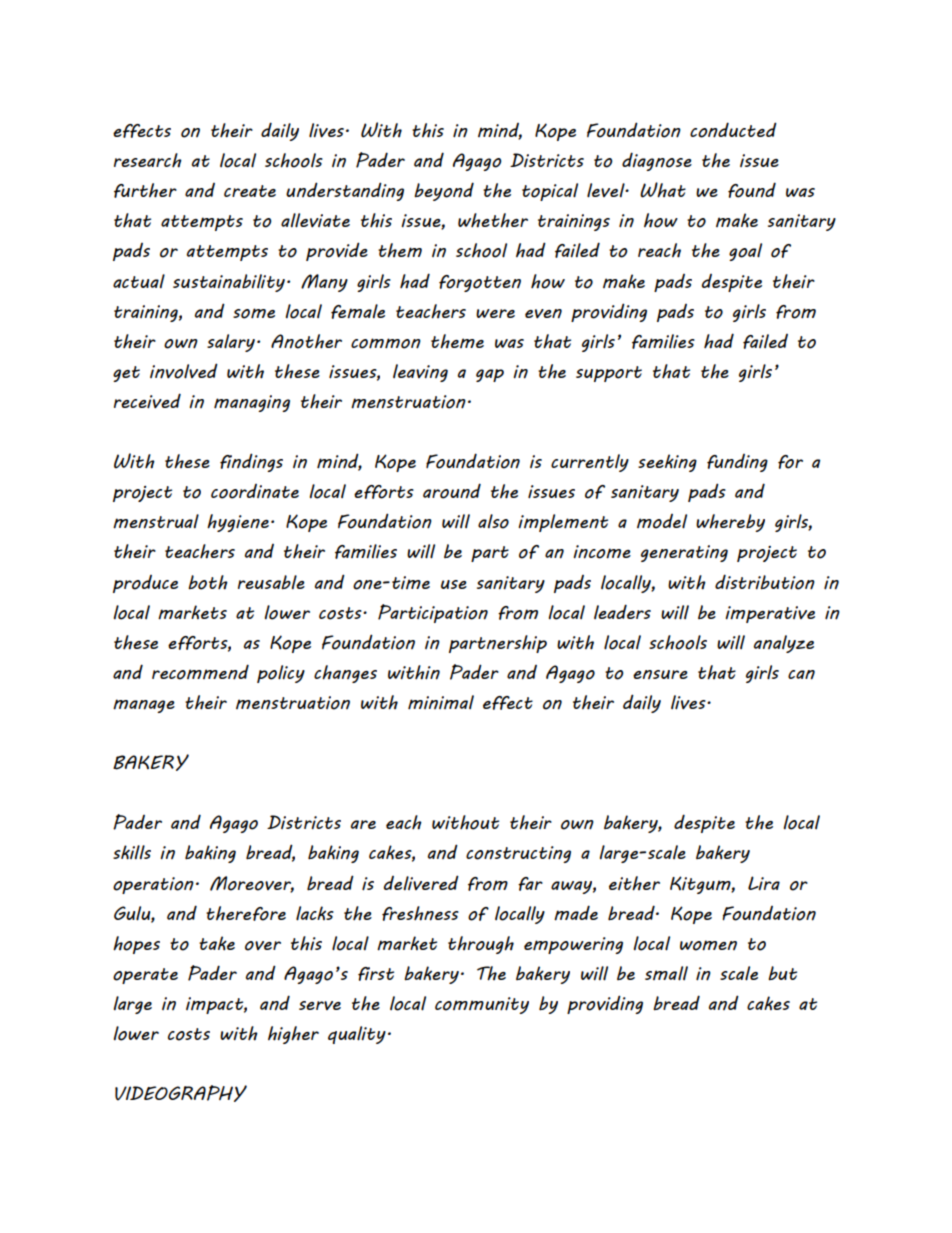 Image resolution: width=952 pixels, height=1233 pixels. Describe the element at coordinates (444, 191) in the screenshot. I see `beyond` at that location.
